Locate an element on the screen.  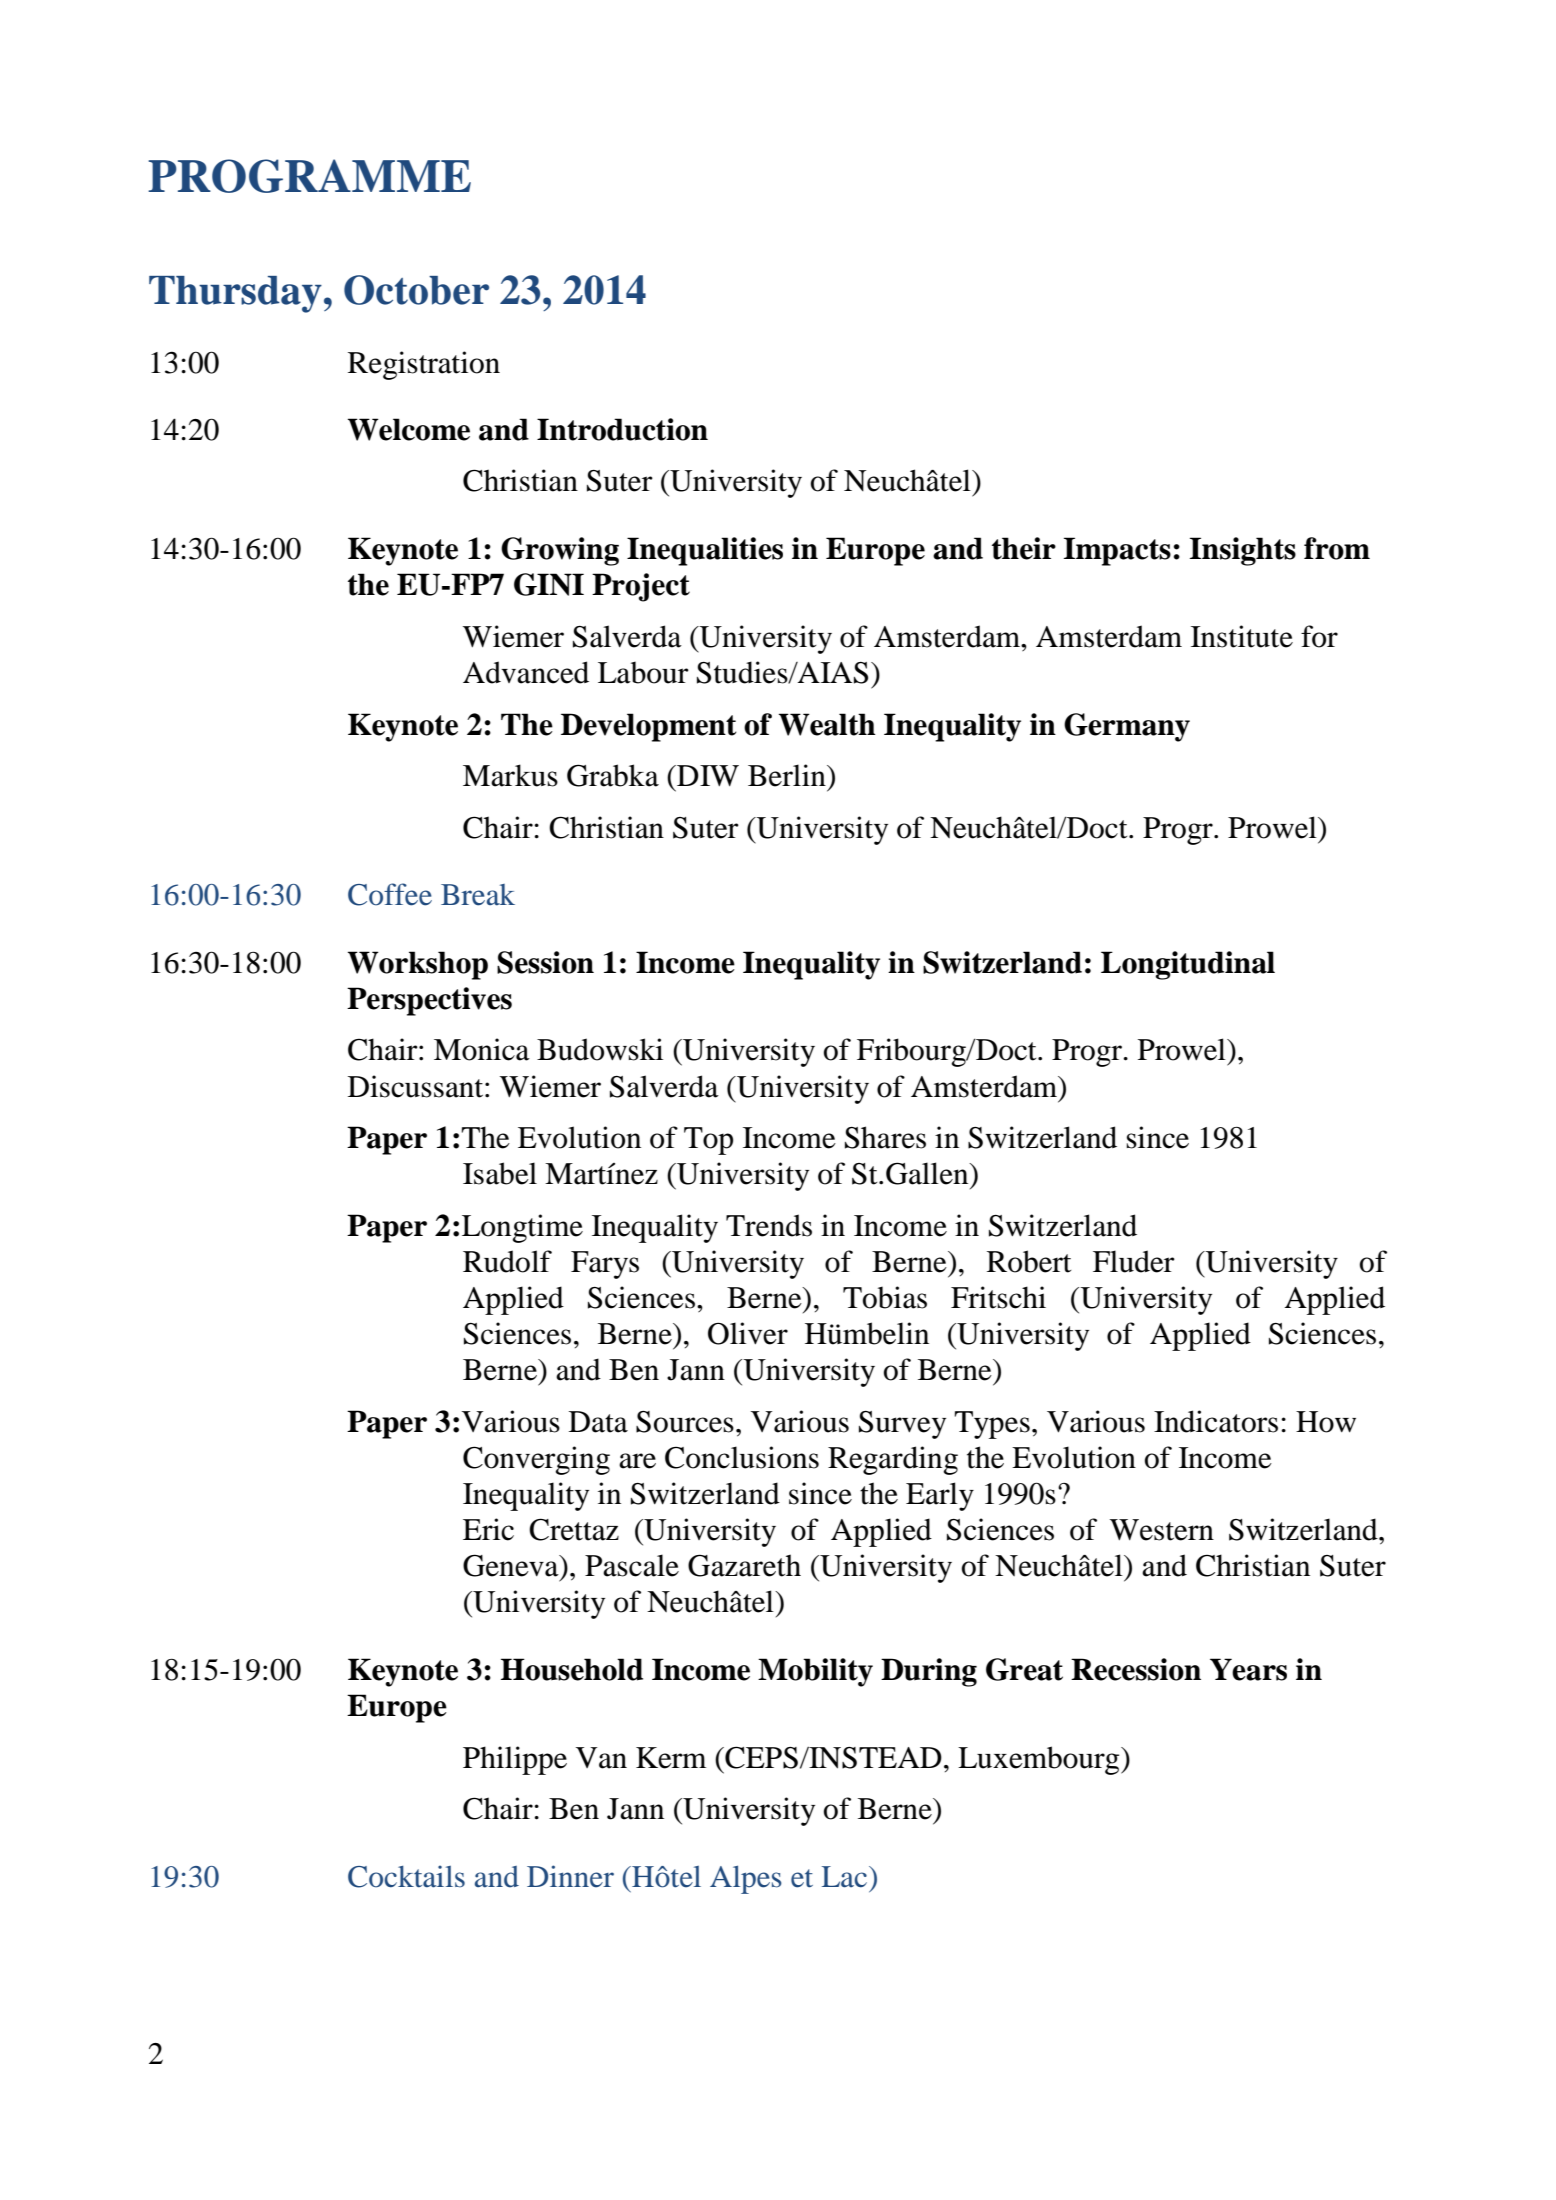
Insights is located at coordinates (1243, 551).
